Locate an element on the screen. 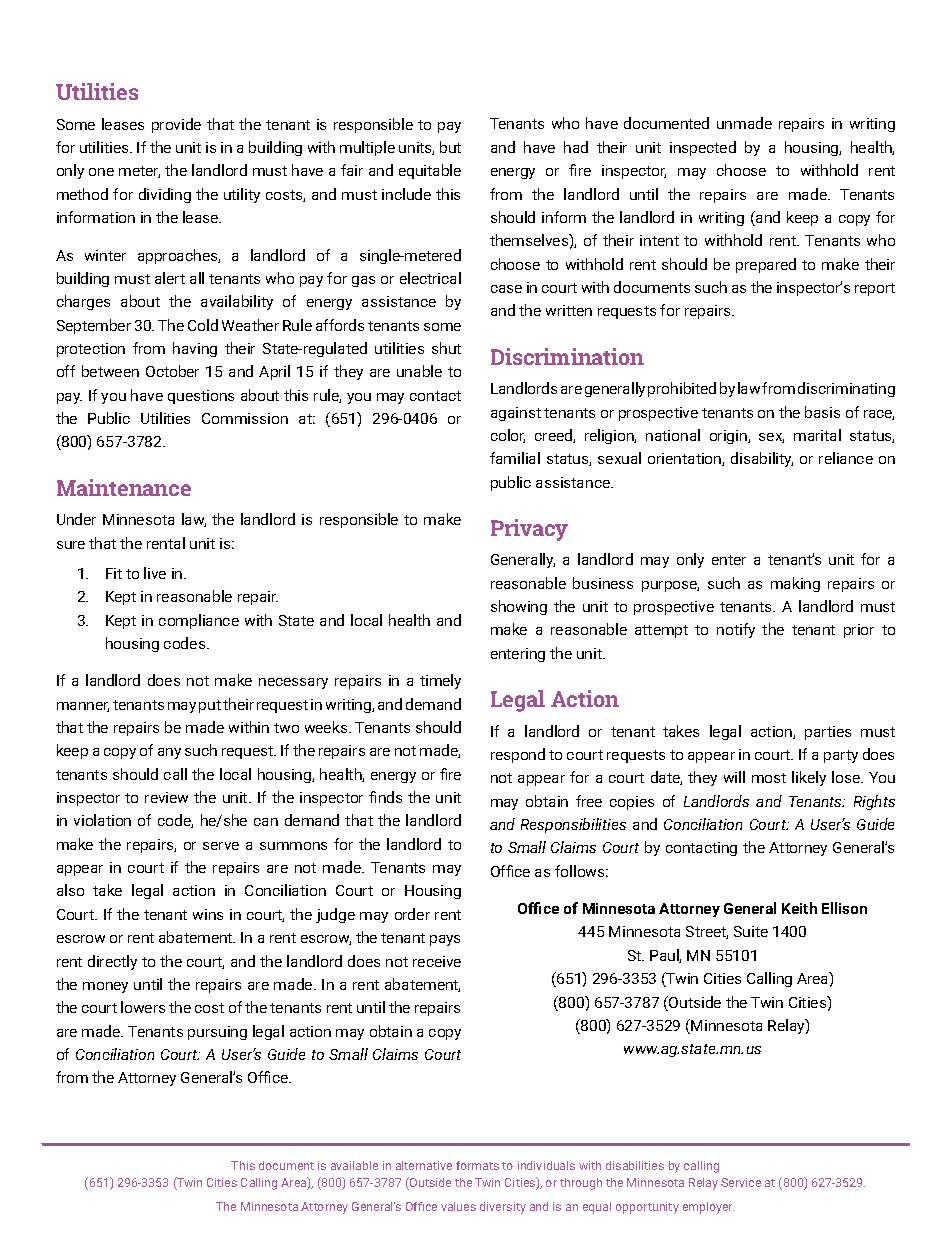  formats is located at coordinates (477, 1165).
